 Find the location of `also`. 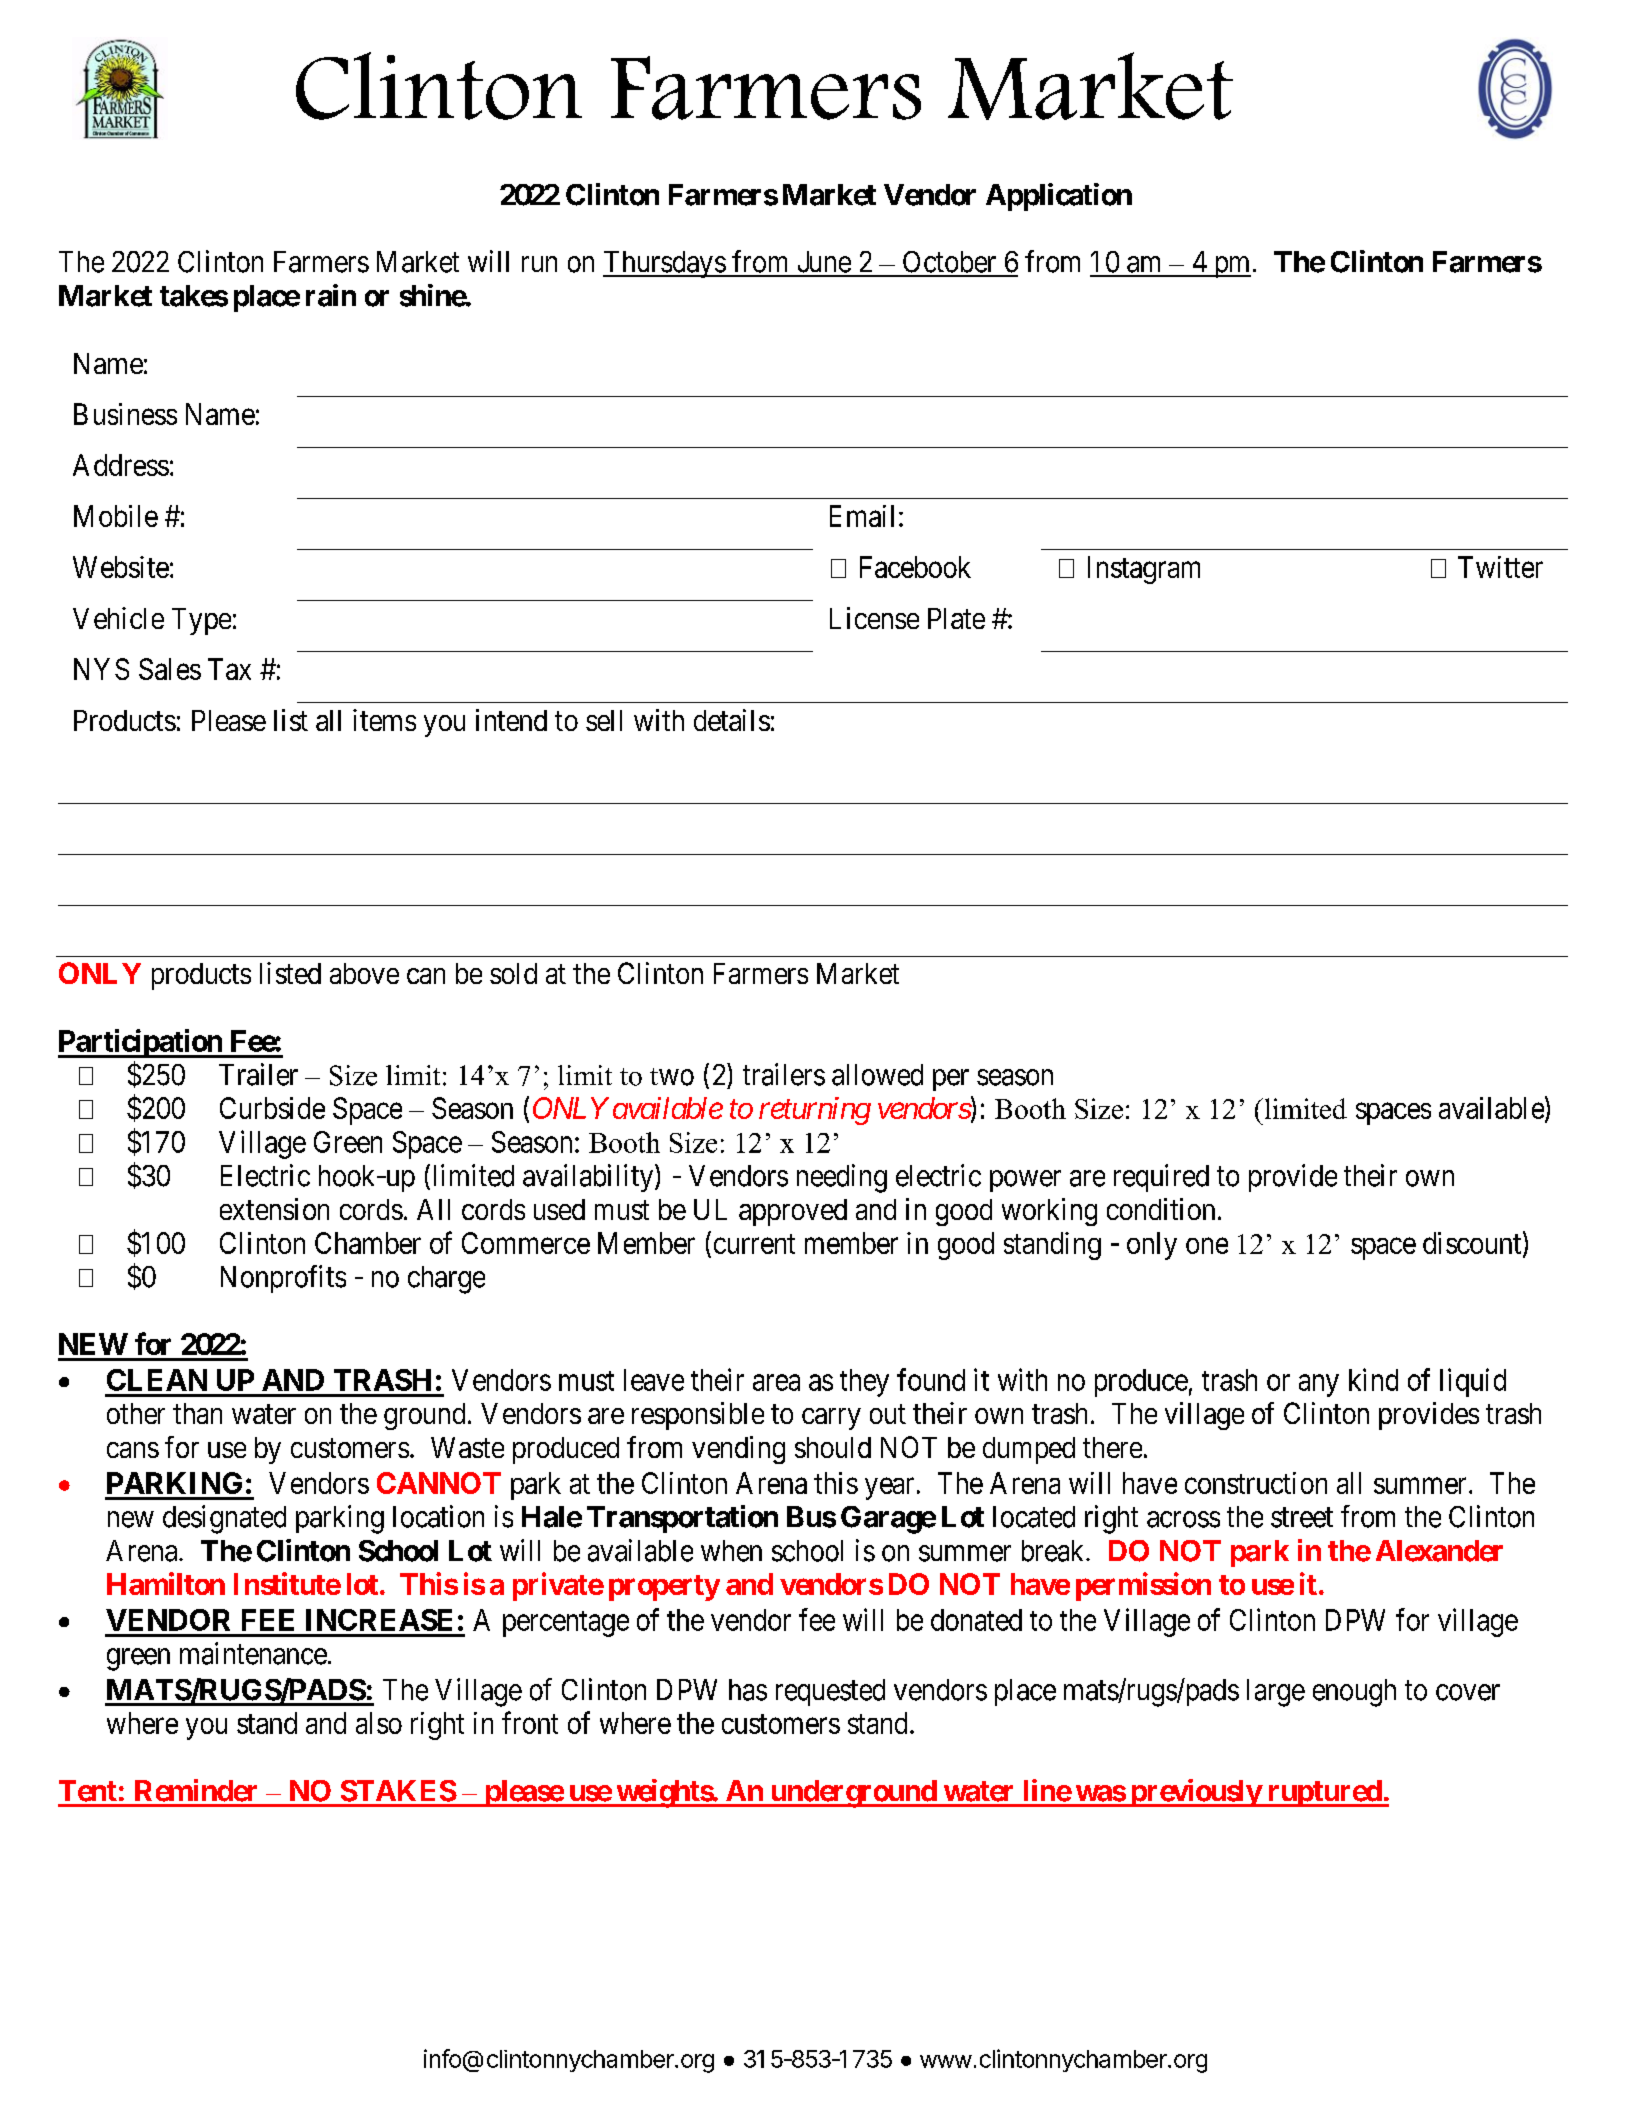

also is located at coordinates (379, 1723).
